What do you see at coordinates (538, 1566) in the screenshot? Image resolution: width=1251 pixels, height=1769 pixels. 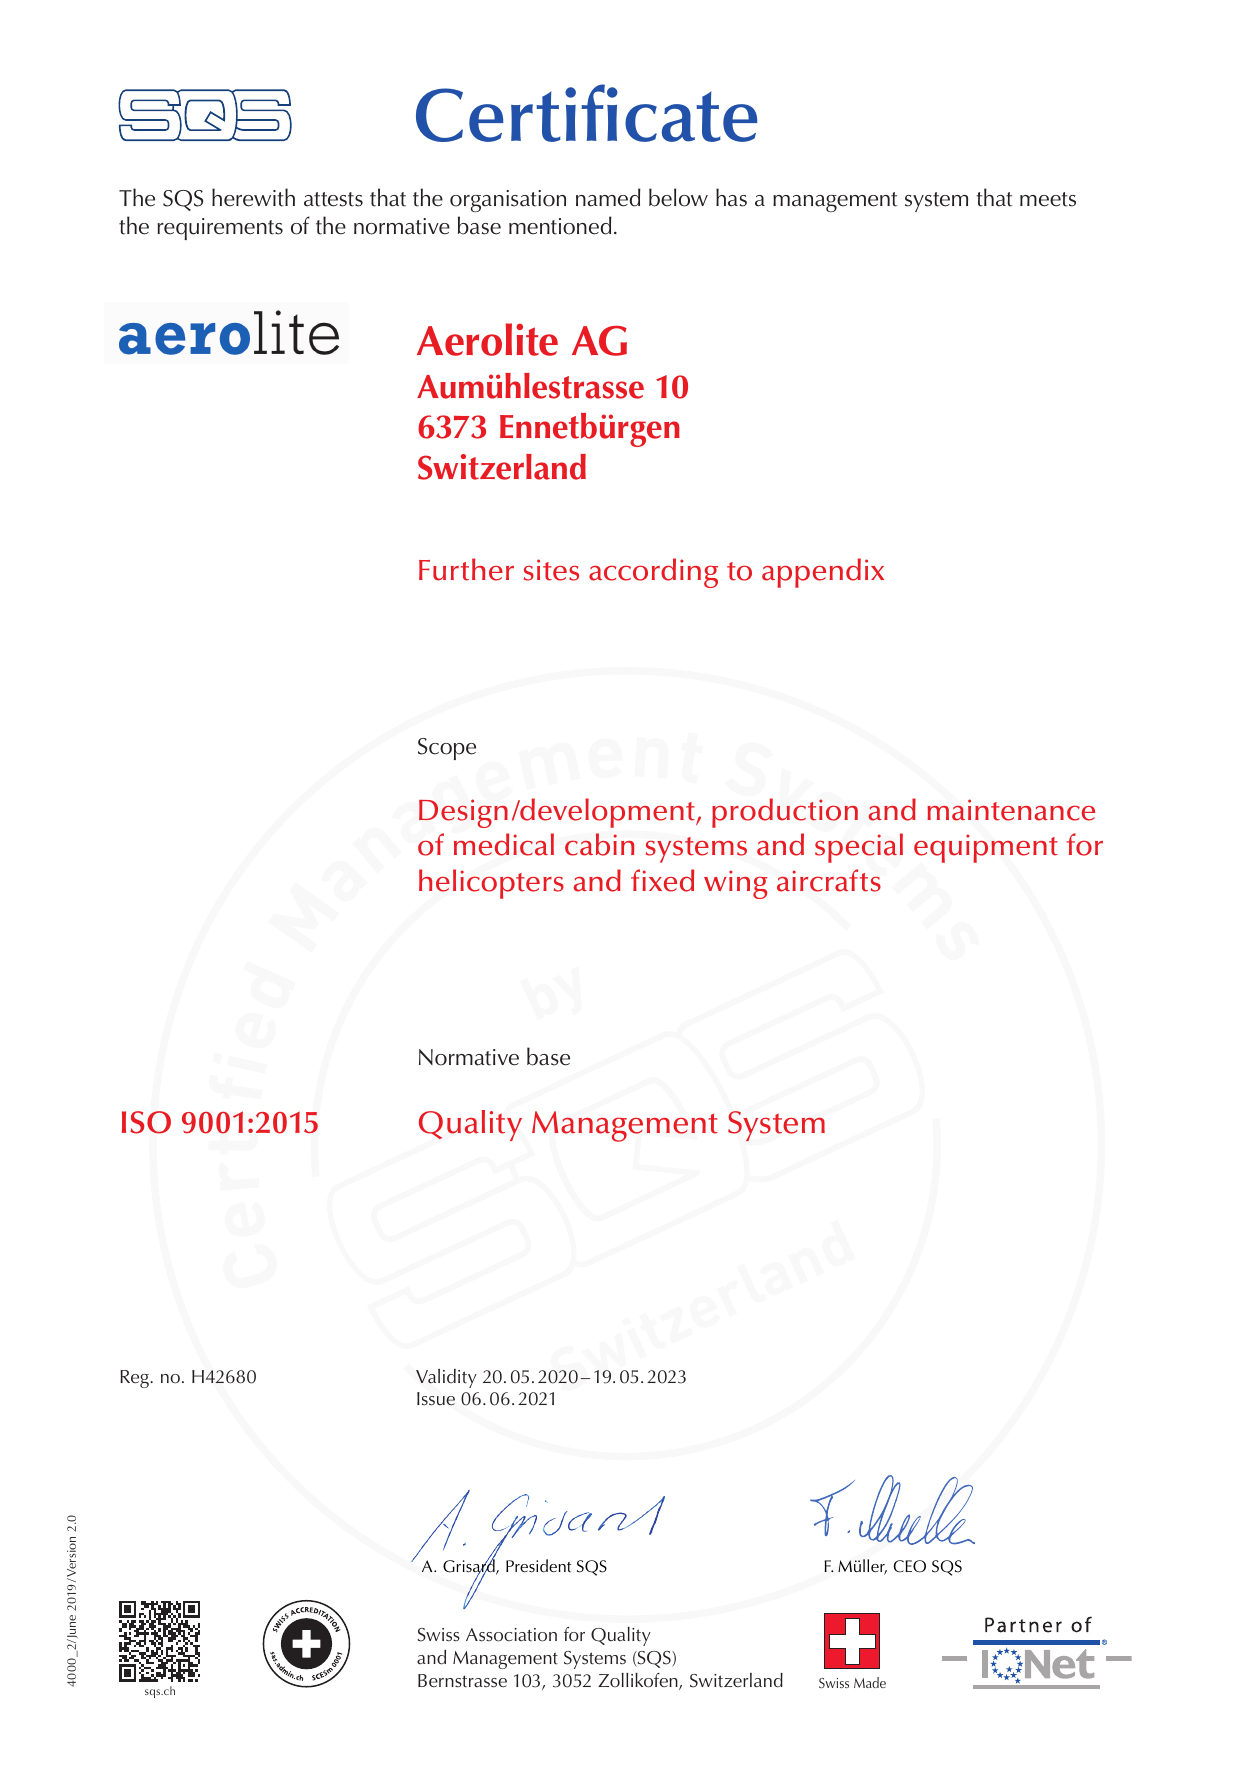 I see `President` at bounding box center [538, 1566].
